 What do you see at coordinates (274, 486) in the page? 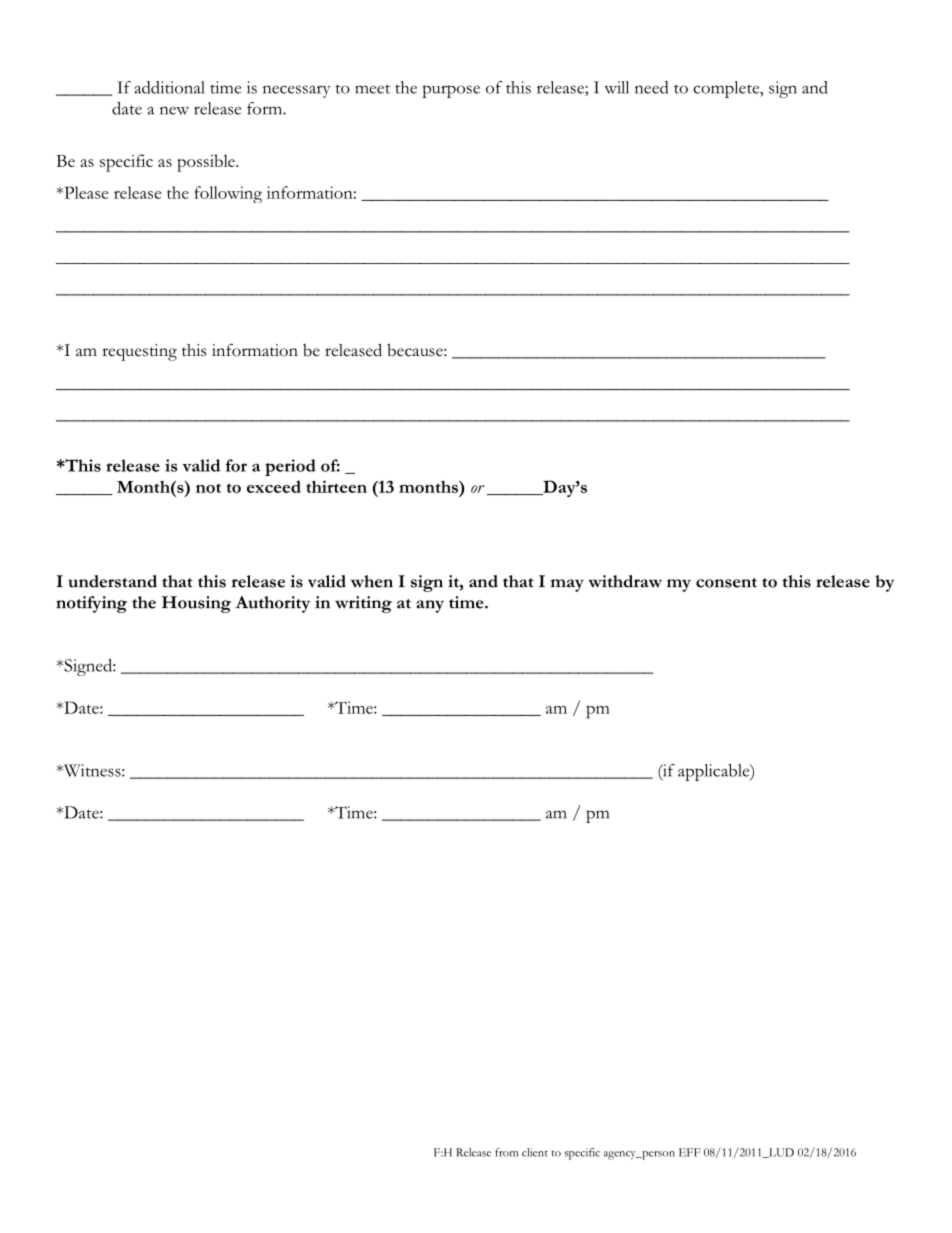
I see `exceed` at bounding box center [274, 486].
